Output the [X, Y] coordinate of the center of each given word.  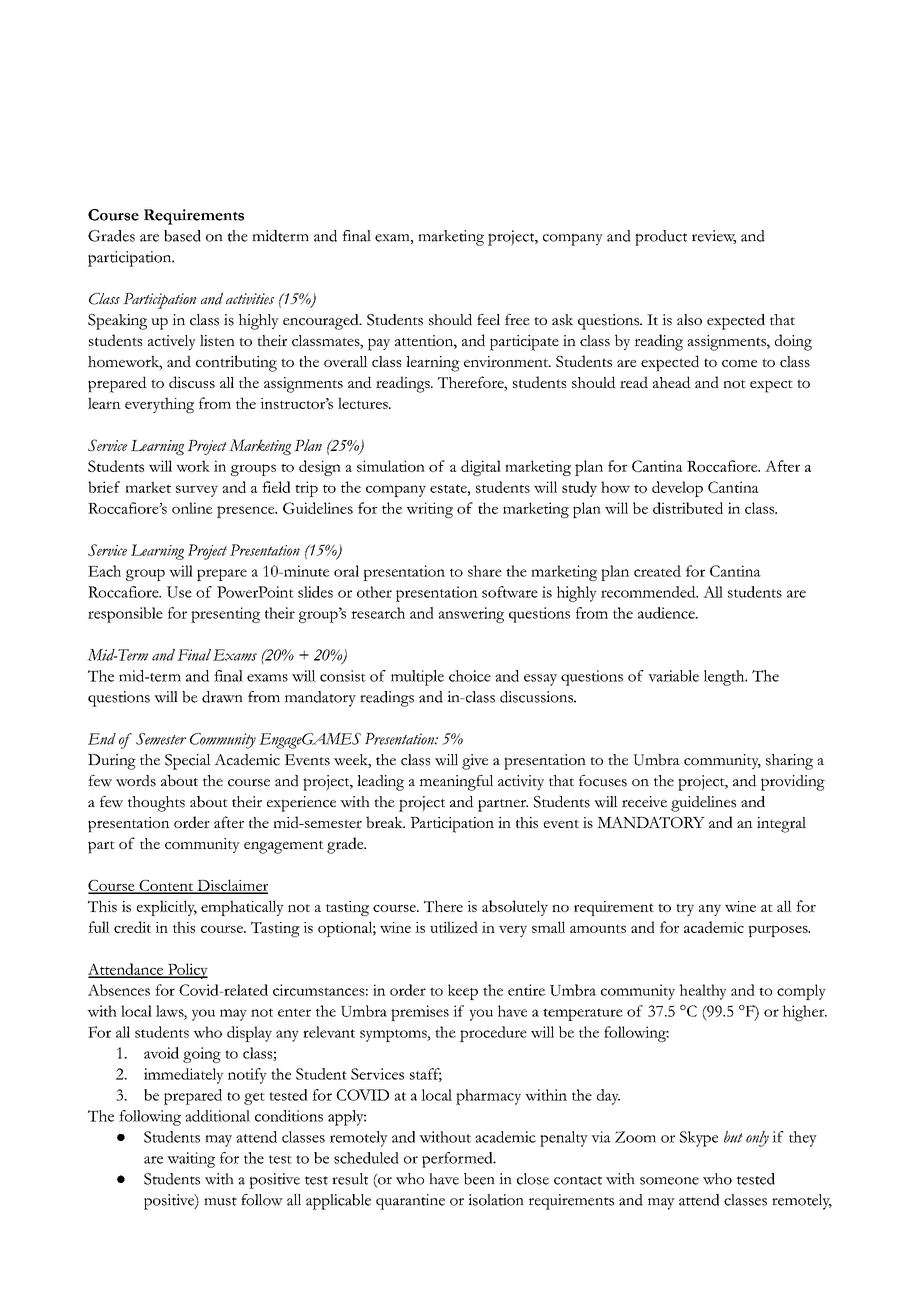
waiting [191, 1160]
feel [488, 319]
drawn [222, 697]
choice [470, 676]
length [725, 678]
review [714, 237]
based [182, 236]
